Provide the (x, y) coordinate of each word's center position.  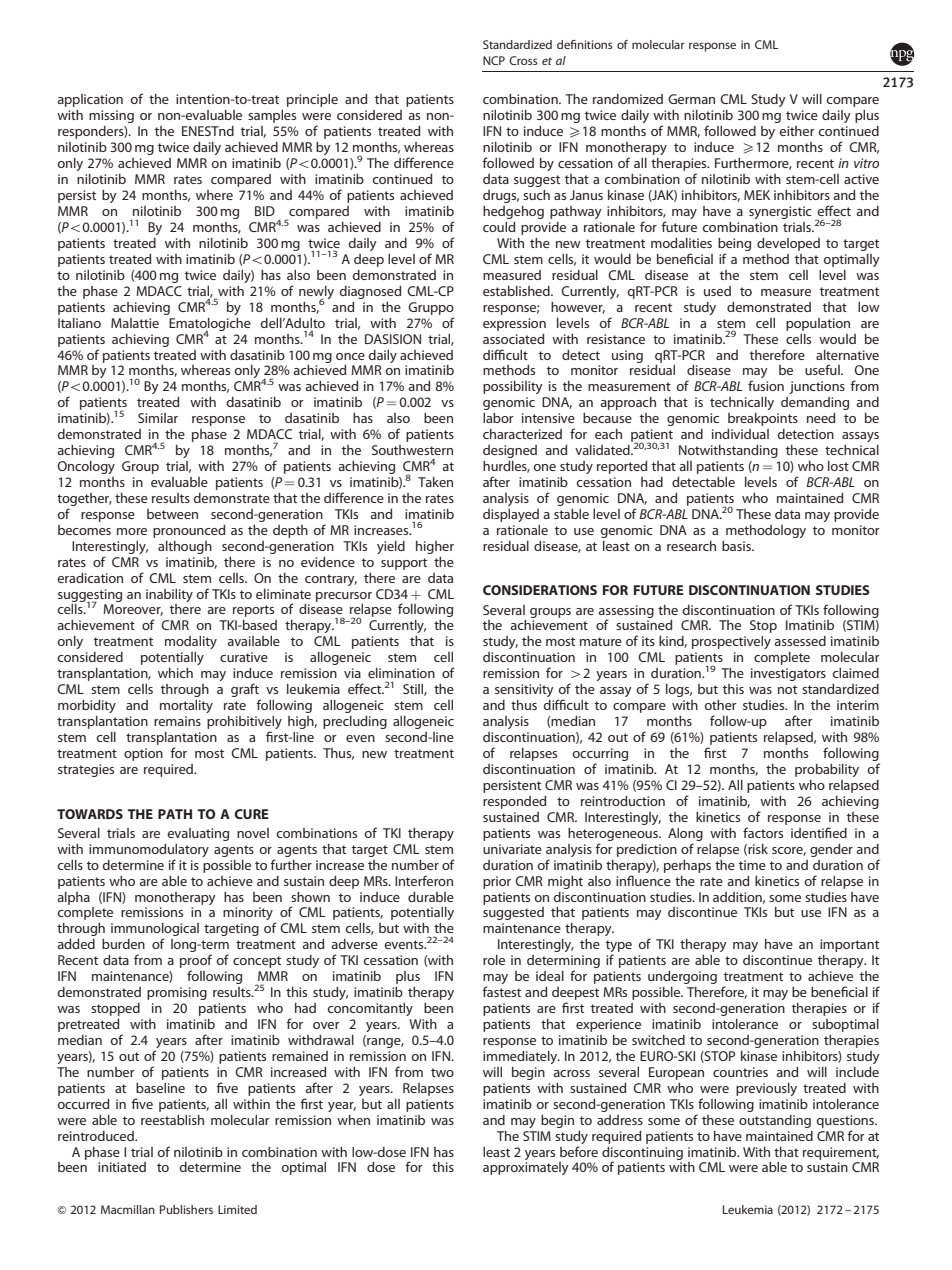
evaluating (198, 834)
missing (111, 116)
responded (514, 802)
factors (763, 832)
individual (740, 434)
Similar (158, 418)
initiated (122, 1167)
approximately (526, 1168)
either (797, 131)
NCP (494, 60)
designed (510, 451)
